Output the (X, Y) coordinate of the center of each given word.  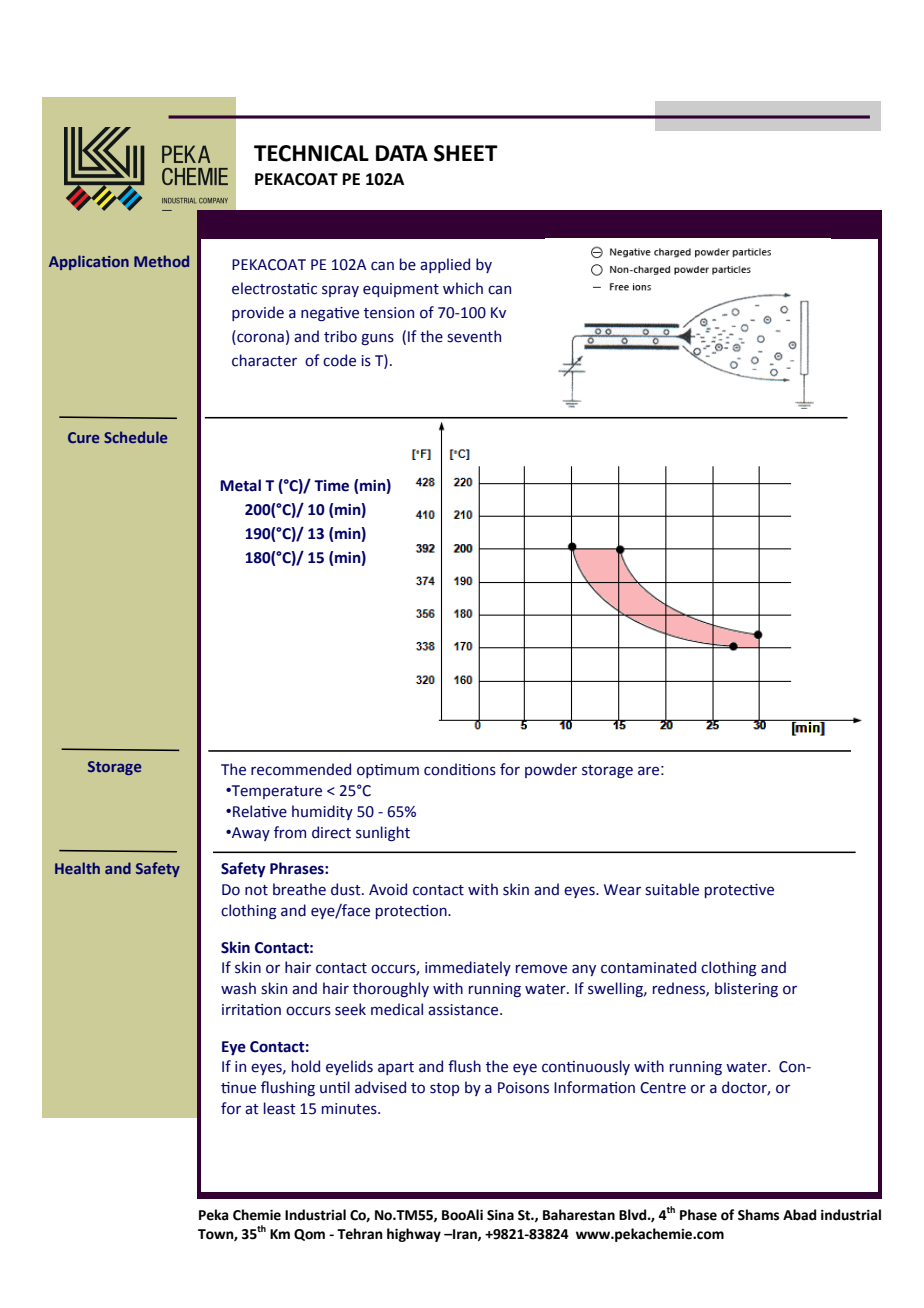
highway (414, 1235)
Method (161, 261)
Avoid (388, 889)
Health (77, 868)
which (463, 288)
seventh (474, 336)
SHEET (466, 153)
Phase (698, 1215)
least (280, 1108)
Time (331, 486)
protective (739, 891)
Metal (240, 485)
